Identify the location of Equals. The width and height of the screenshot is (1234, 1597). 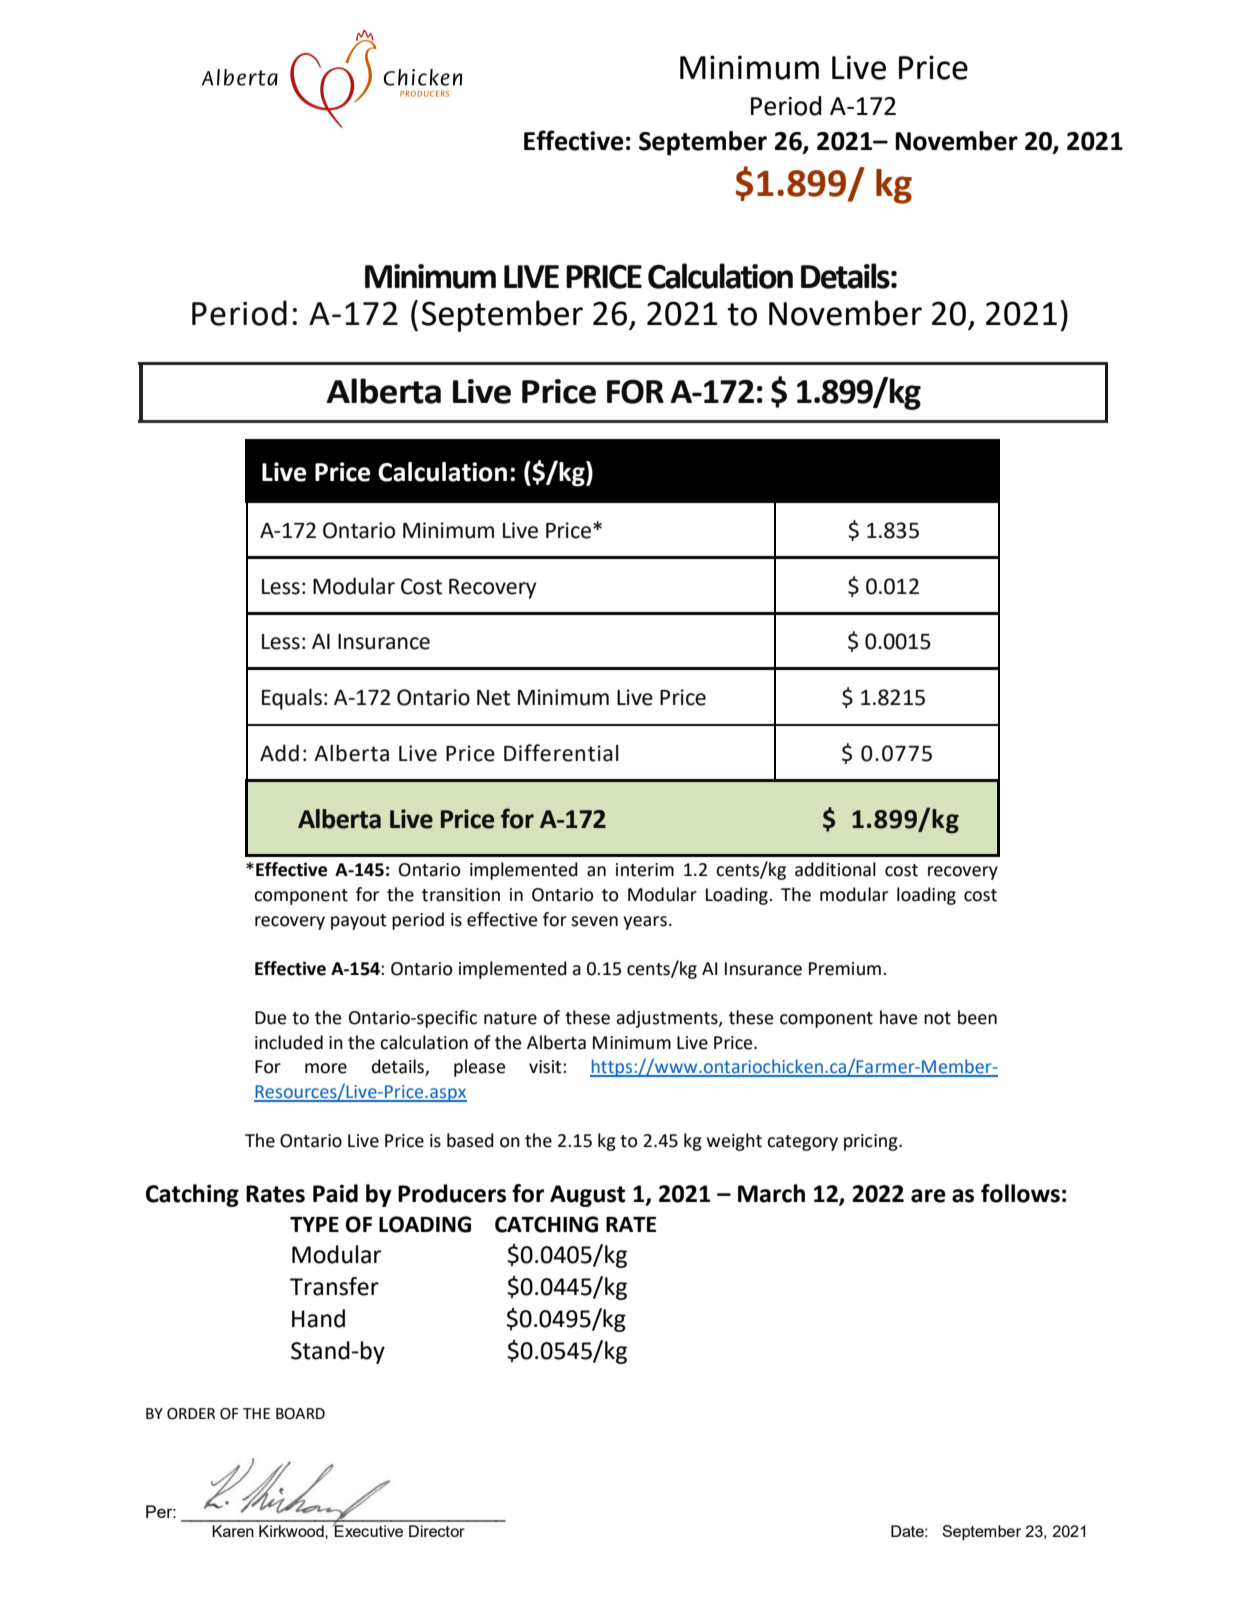
(292, 699).
